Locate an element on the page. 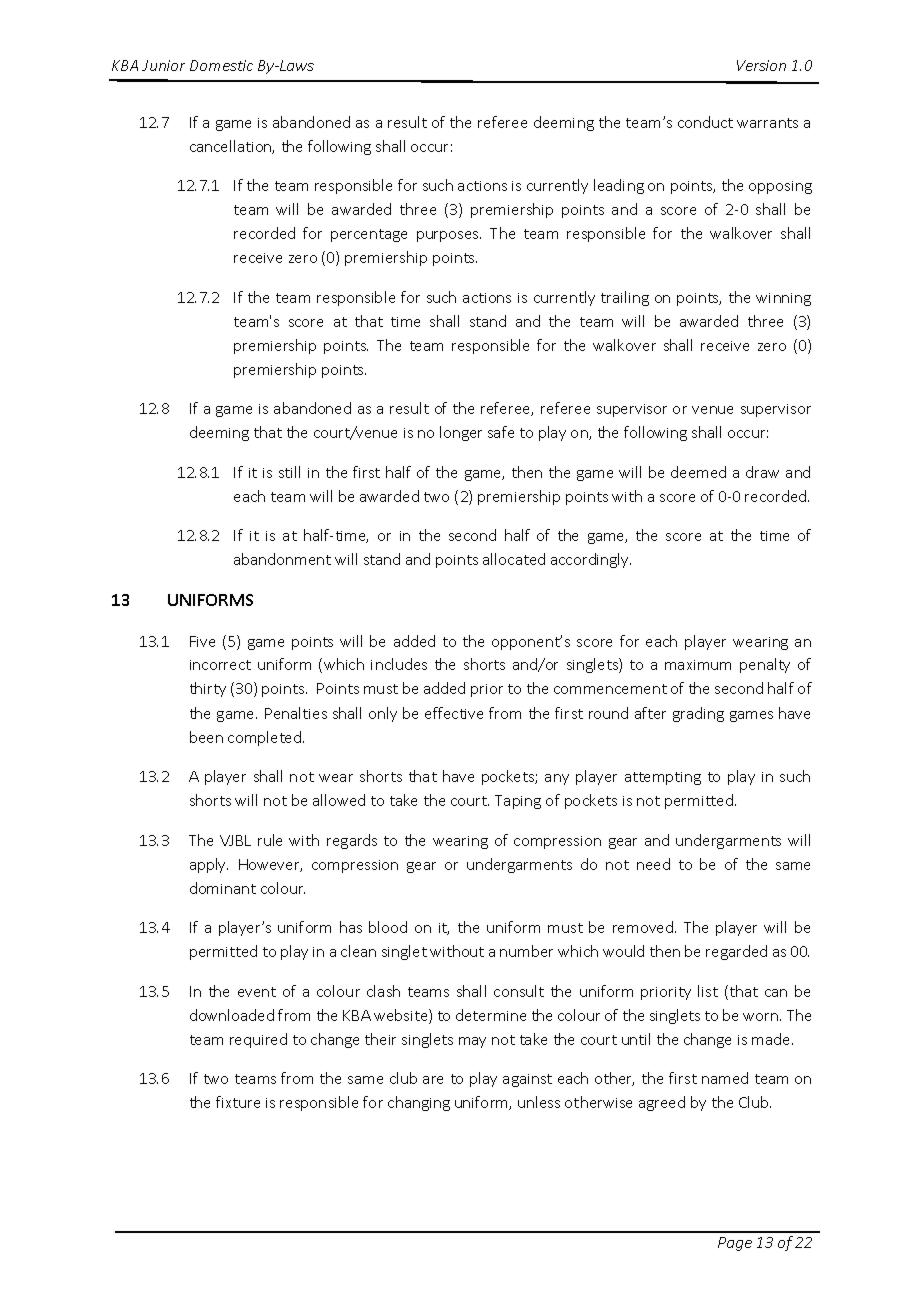 This image has width=924, height=1308. changing is located at coordinates (419, 1103).
